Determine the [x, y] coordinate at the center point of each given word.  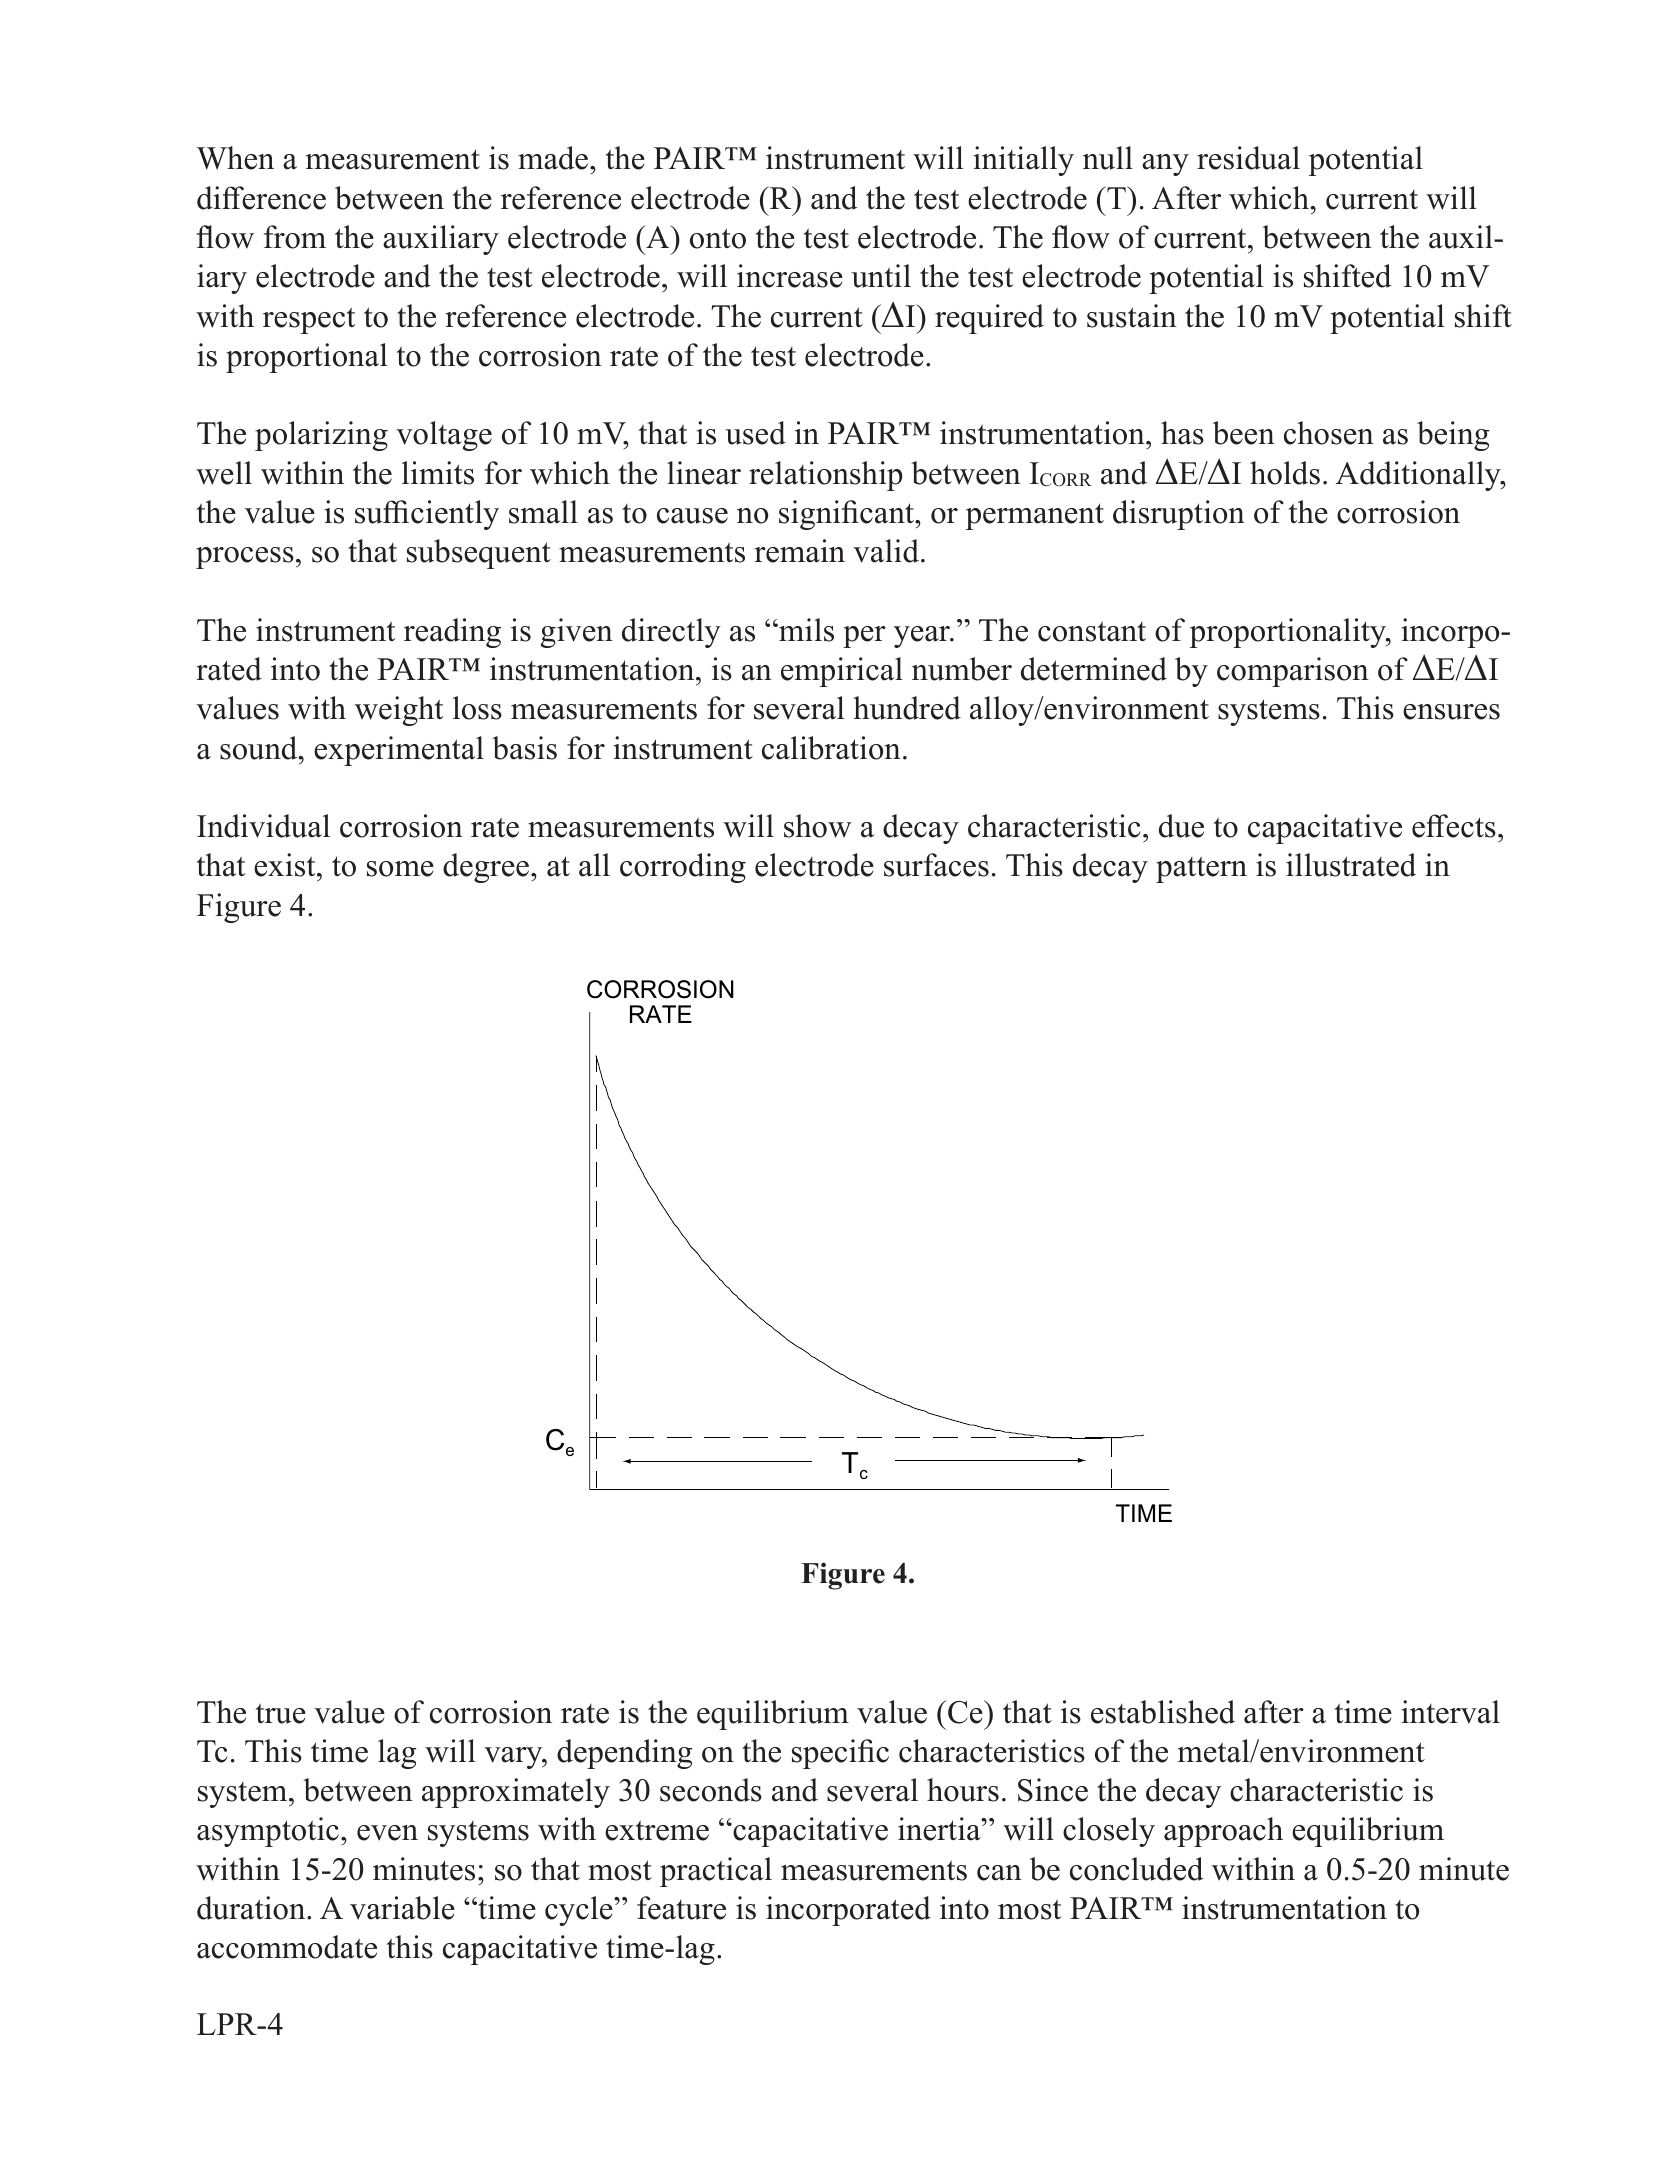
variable [402, 1908]
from [295, 237]
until [881, 276]
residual [1248, 158]
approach [1223, 1832]
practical [716, 1872]
